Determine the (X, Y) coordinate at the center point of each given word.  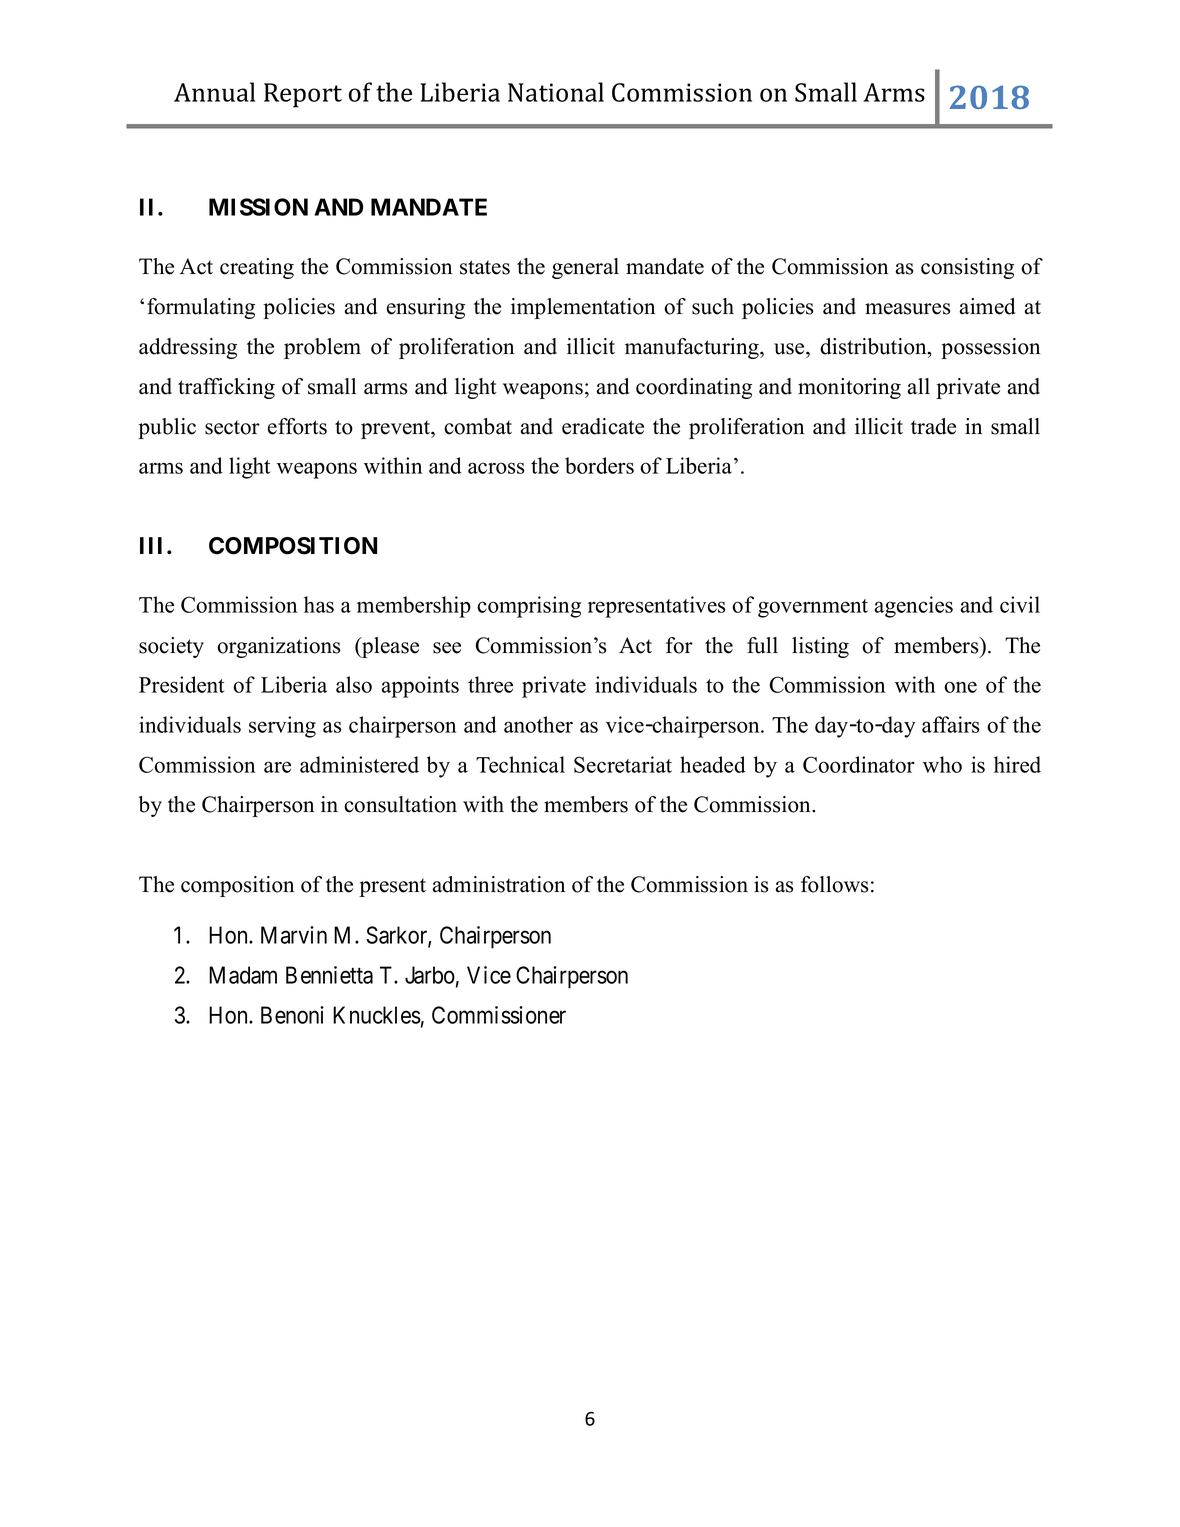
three (490, 684)
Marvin (294, 935)
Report (303, 95)
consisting (967, 268)
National (556, 92)
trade (933, 426)
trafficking (226, 388)
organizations (278, 647)
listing (820, 647)
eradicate (603, 426)
